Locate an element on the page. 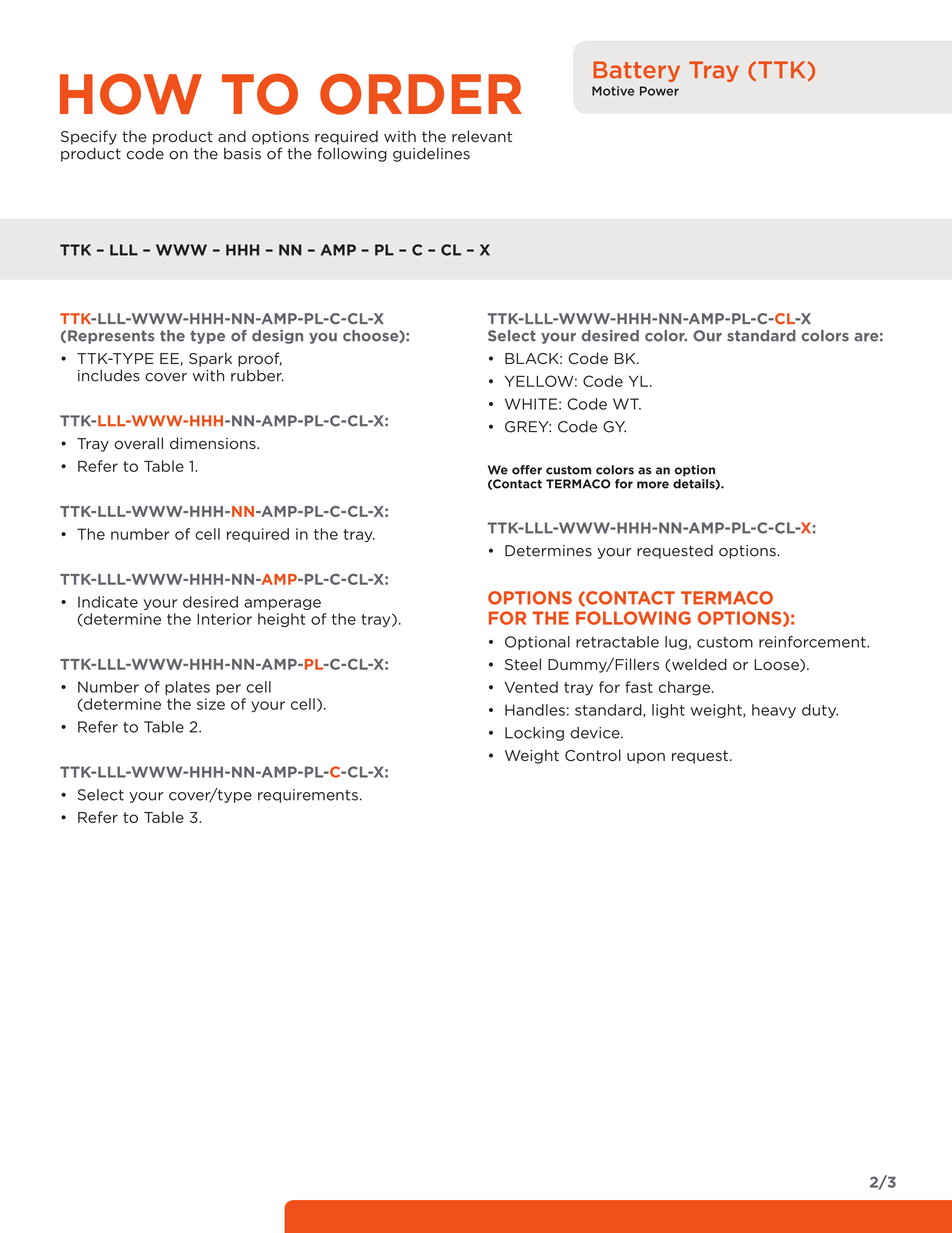 This document has width=952, height=1233. dimensions is located at coordinates (214, 443).
